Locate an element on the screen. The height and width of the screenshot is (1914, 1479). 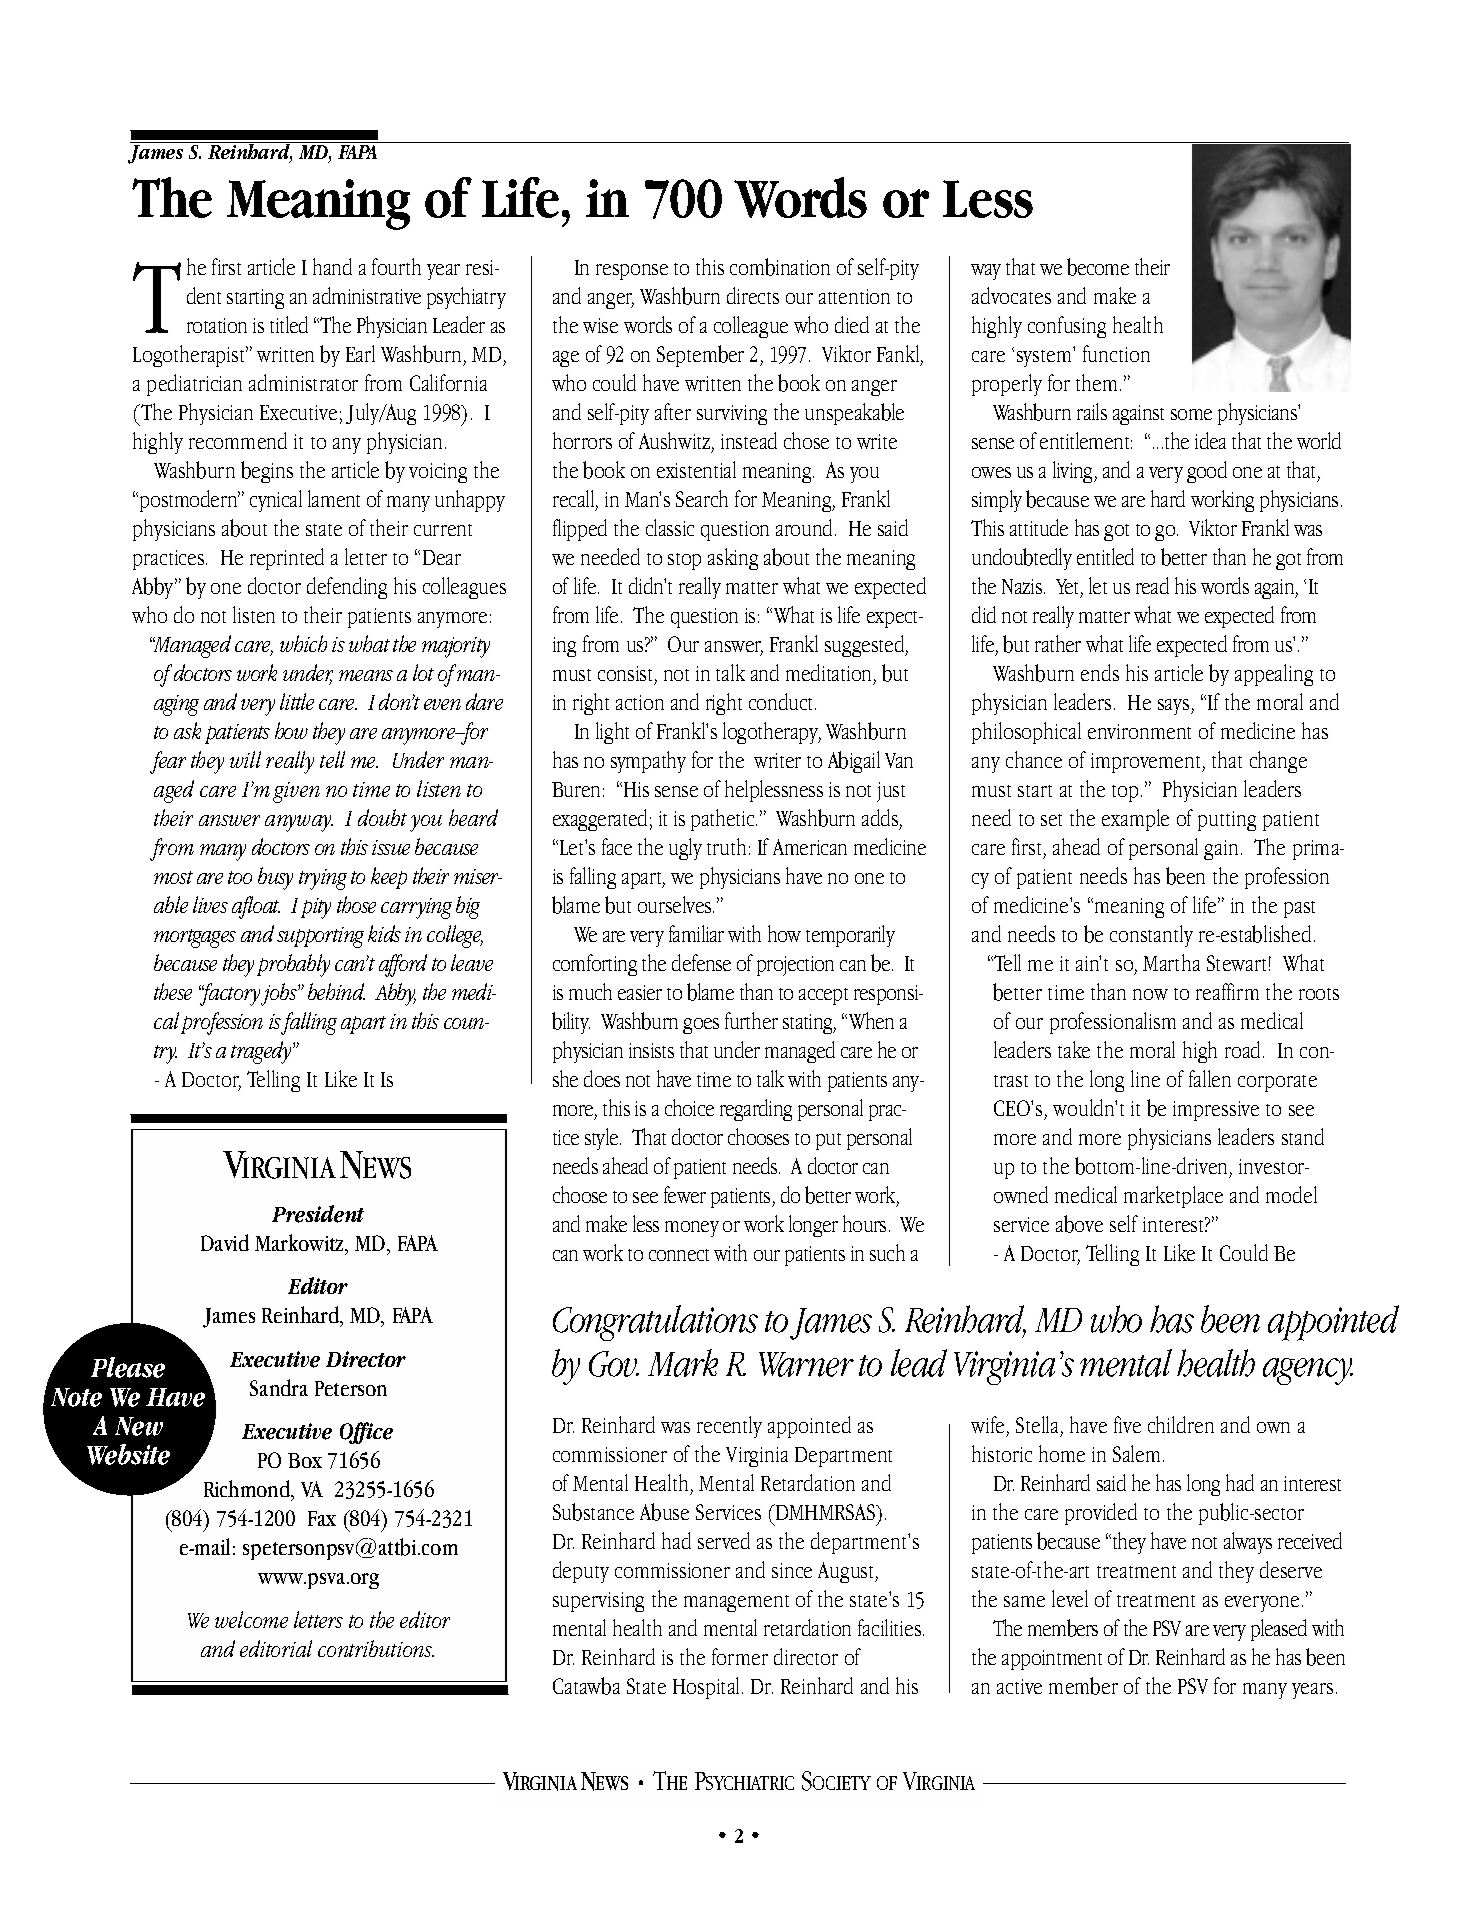
agency is located at coordinates (1308, 1371).
